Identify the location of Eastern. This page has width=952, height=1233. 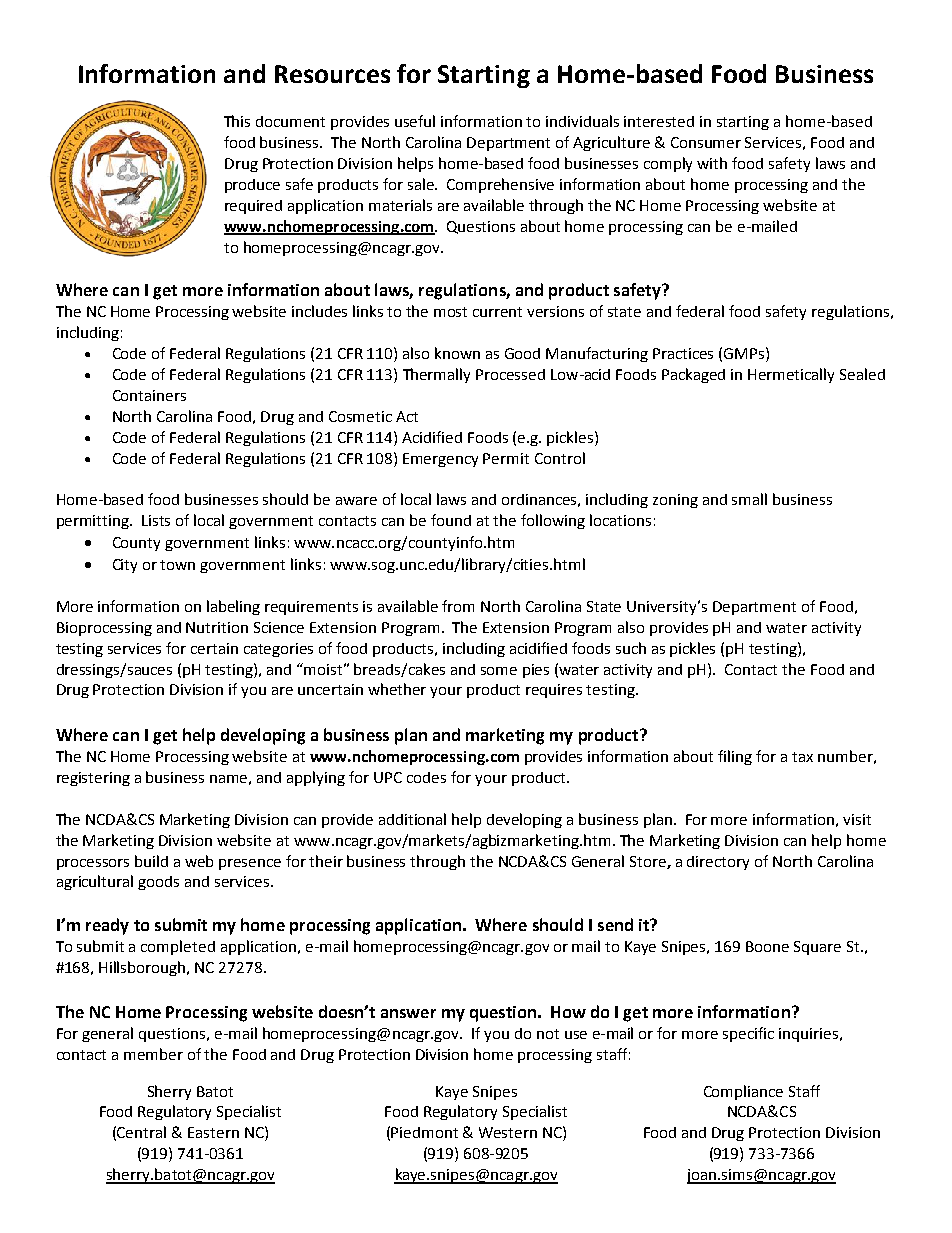
(213, 1132).
